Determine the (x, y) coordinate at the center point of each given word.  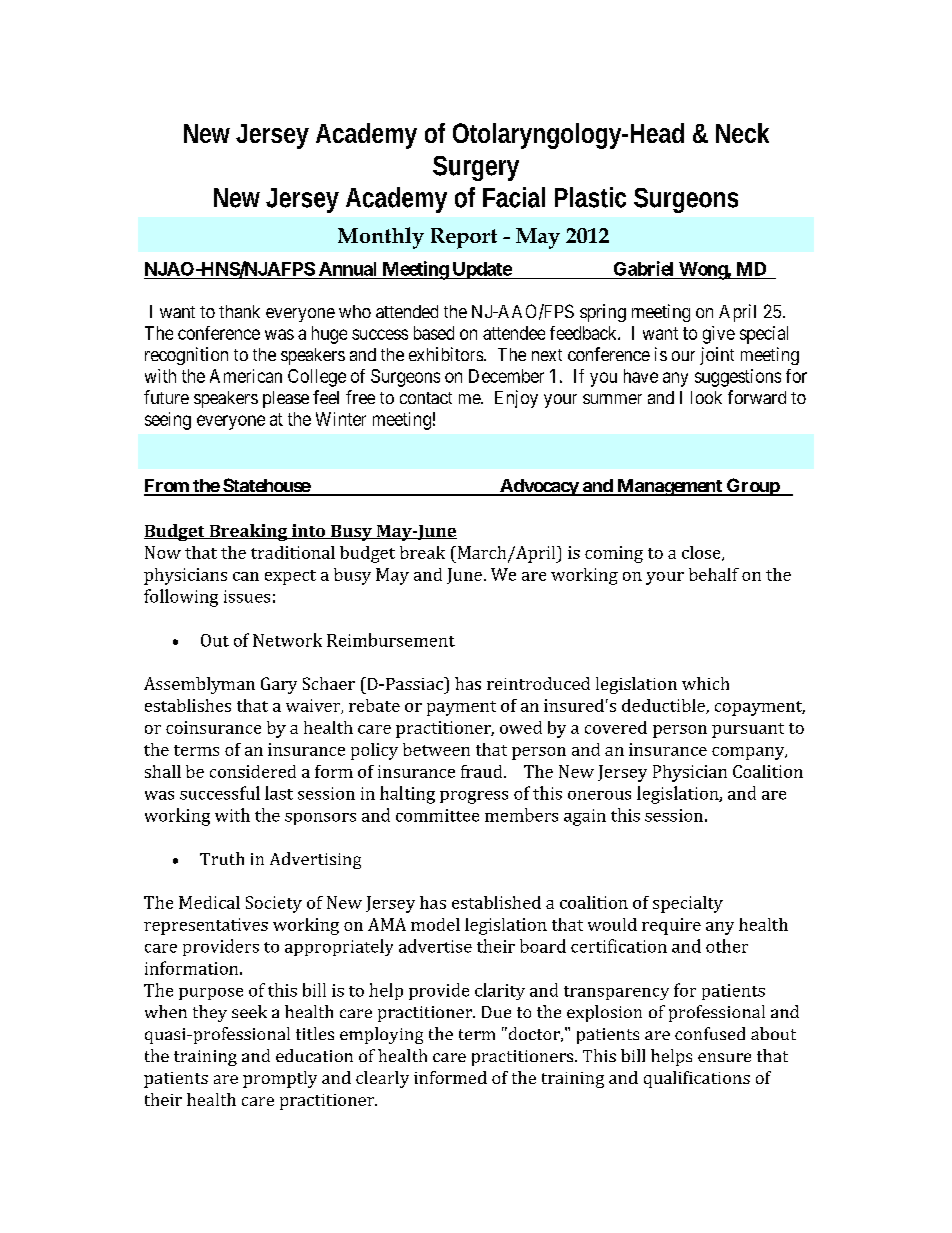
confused (710, 1033)
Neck (742, 133)
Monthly (381, 238)
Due (496, 1012)
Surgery (476, 168)
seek (249, 1011)
